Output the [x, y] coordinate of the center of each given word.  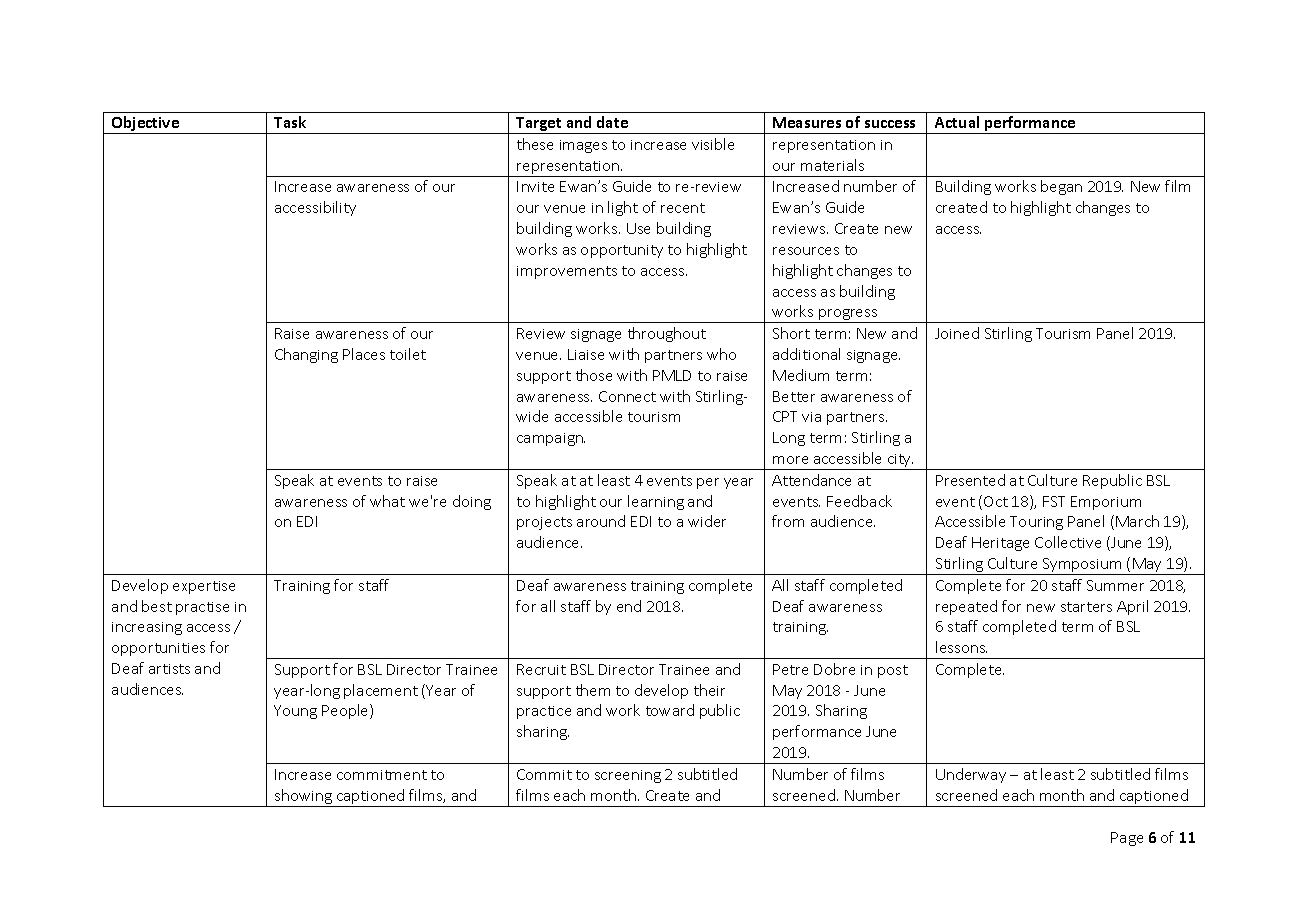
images [583, 146]
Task [290, 122]
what [387, 501]
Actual [957, 122]
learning [656, 502]
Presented [970, 480]
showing [303, 798]
